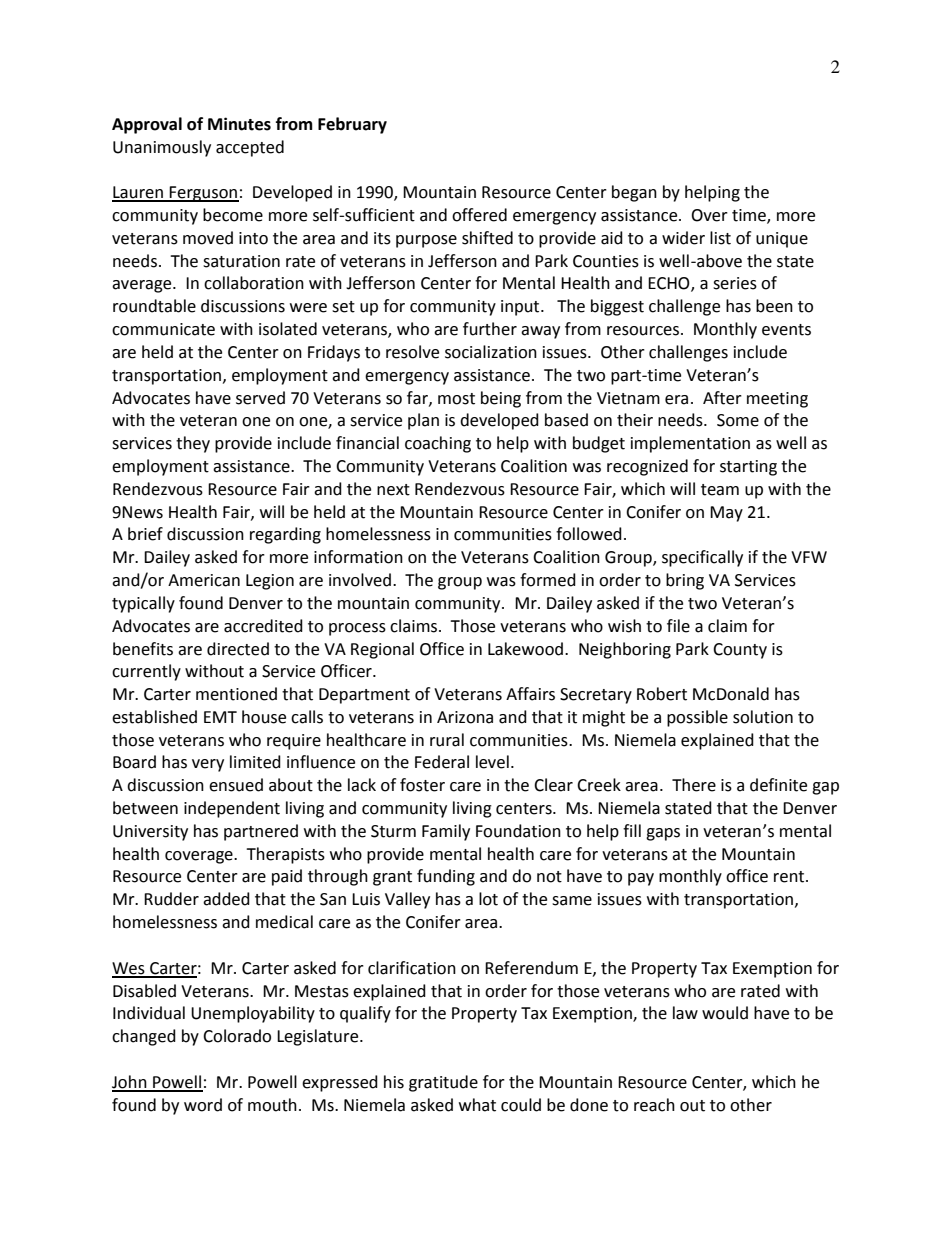 Image resolution: width=952 pixels, height=1233 pixels. Describe the element at coordinates (722, 398) in the image. I see `After` at that location.
